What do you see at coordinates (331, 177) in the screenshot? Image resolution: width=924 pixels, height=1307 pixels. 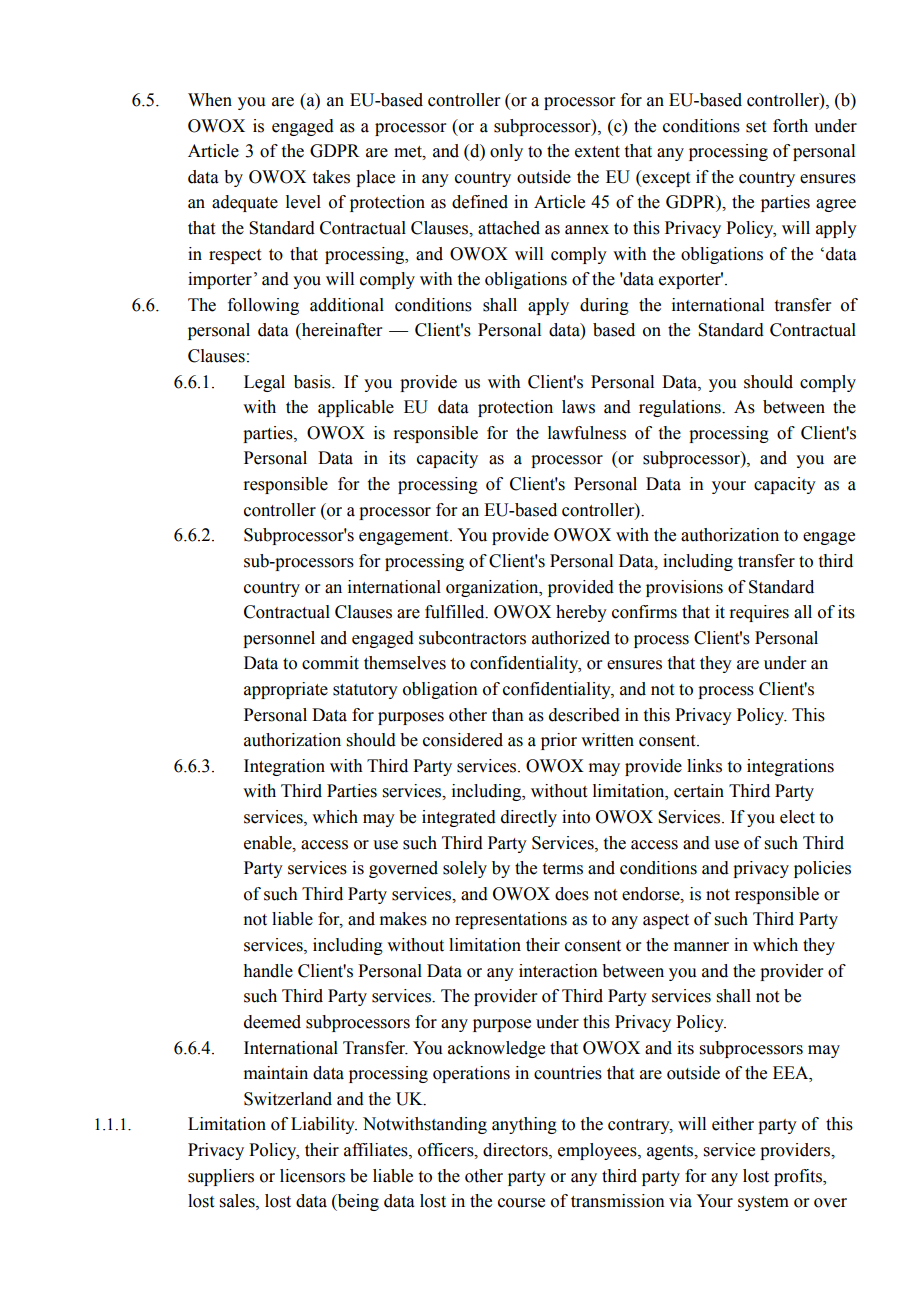 I see `takes` at bounding box center [331, 177].
